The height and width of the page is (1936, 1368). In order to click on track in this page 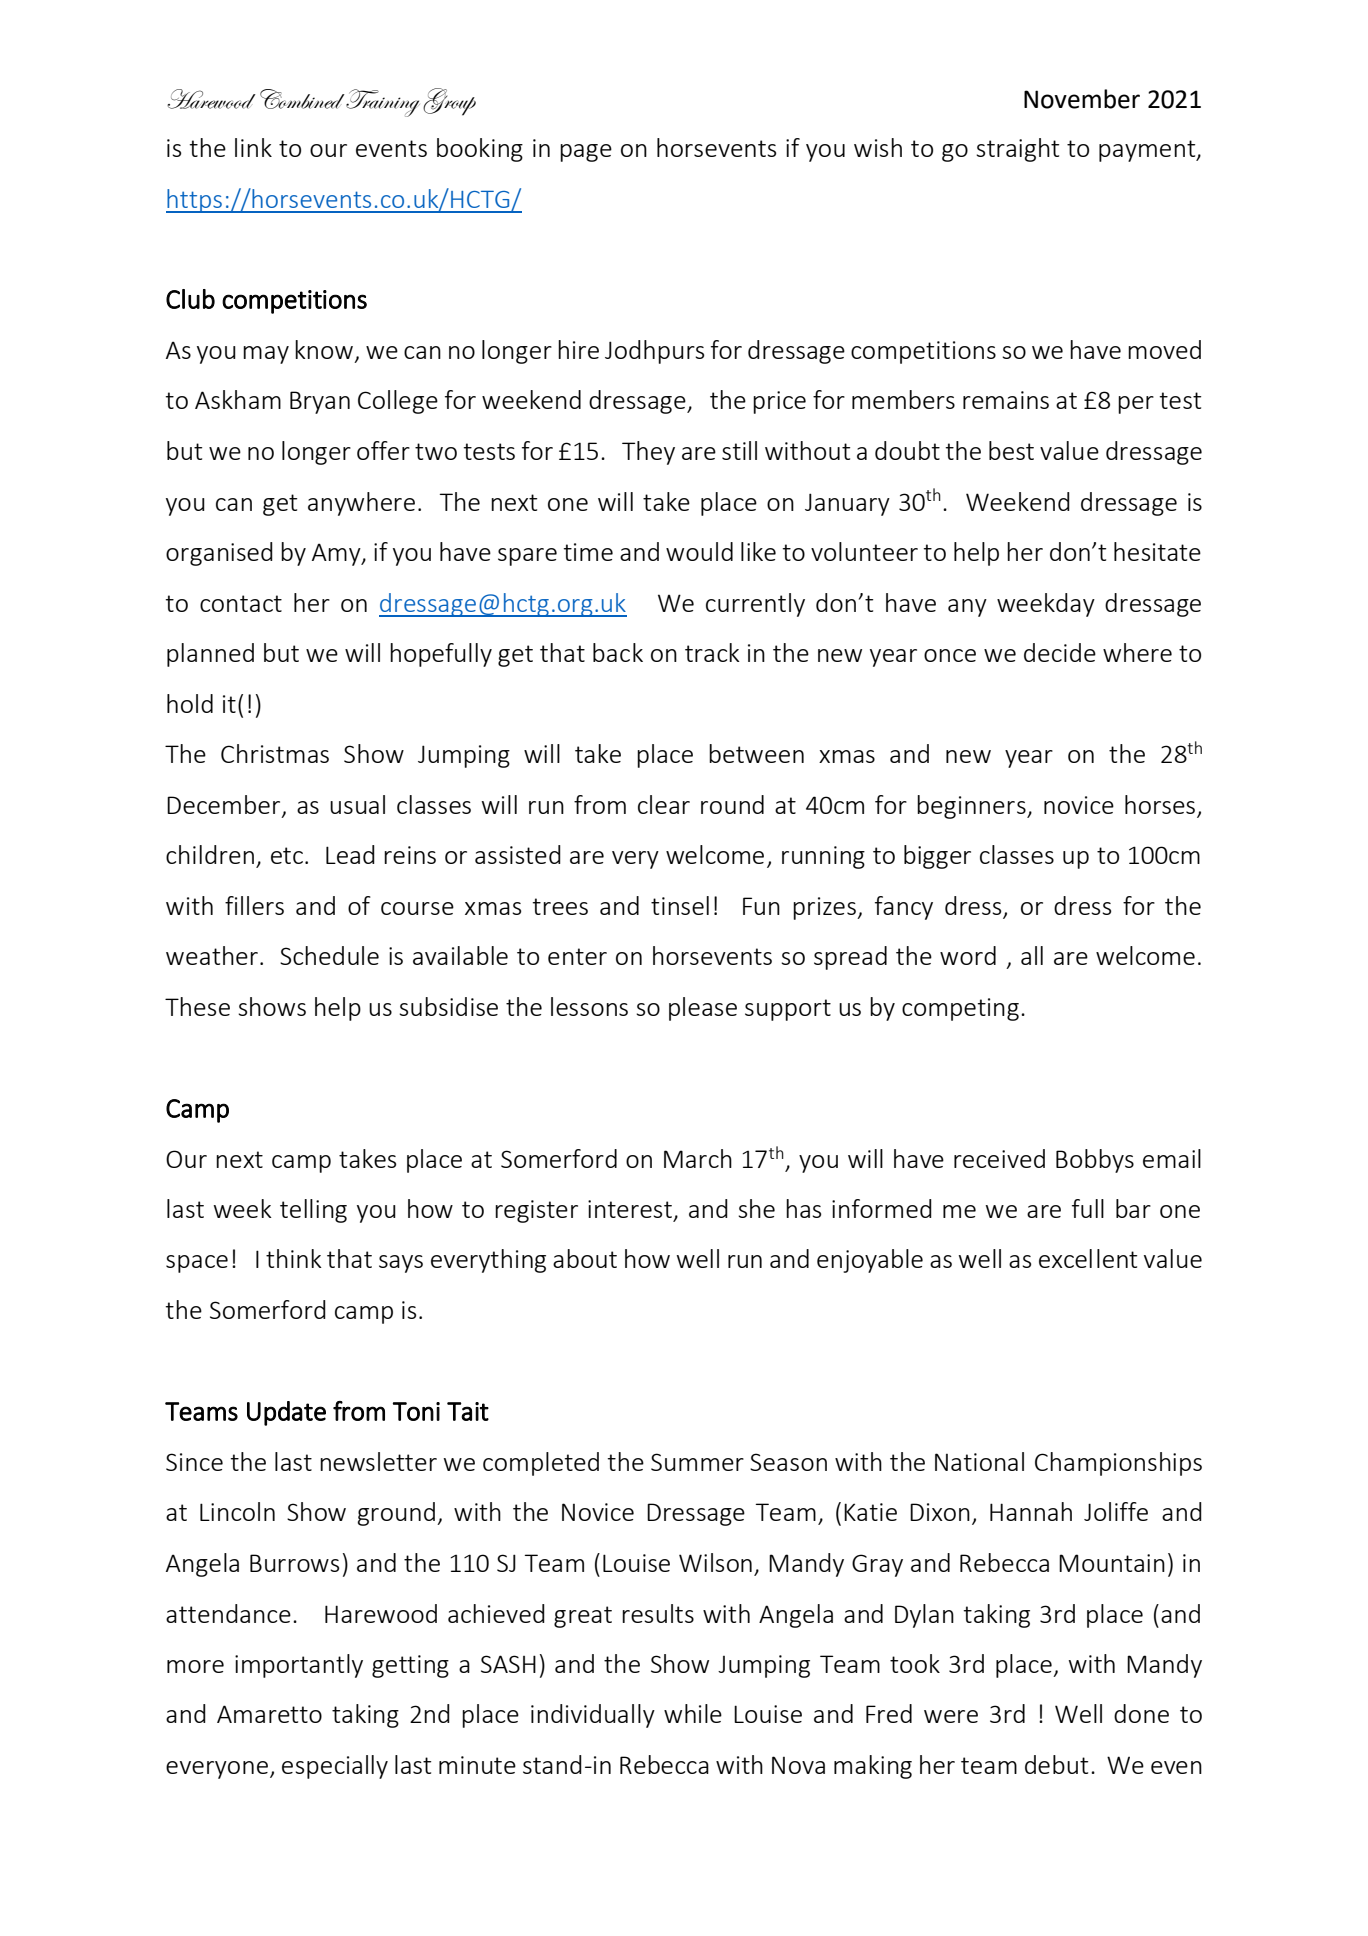, I will do `click(712, 652)`.
